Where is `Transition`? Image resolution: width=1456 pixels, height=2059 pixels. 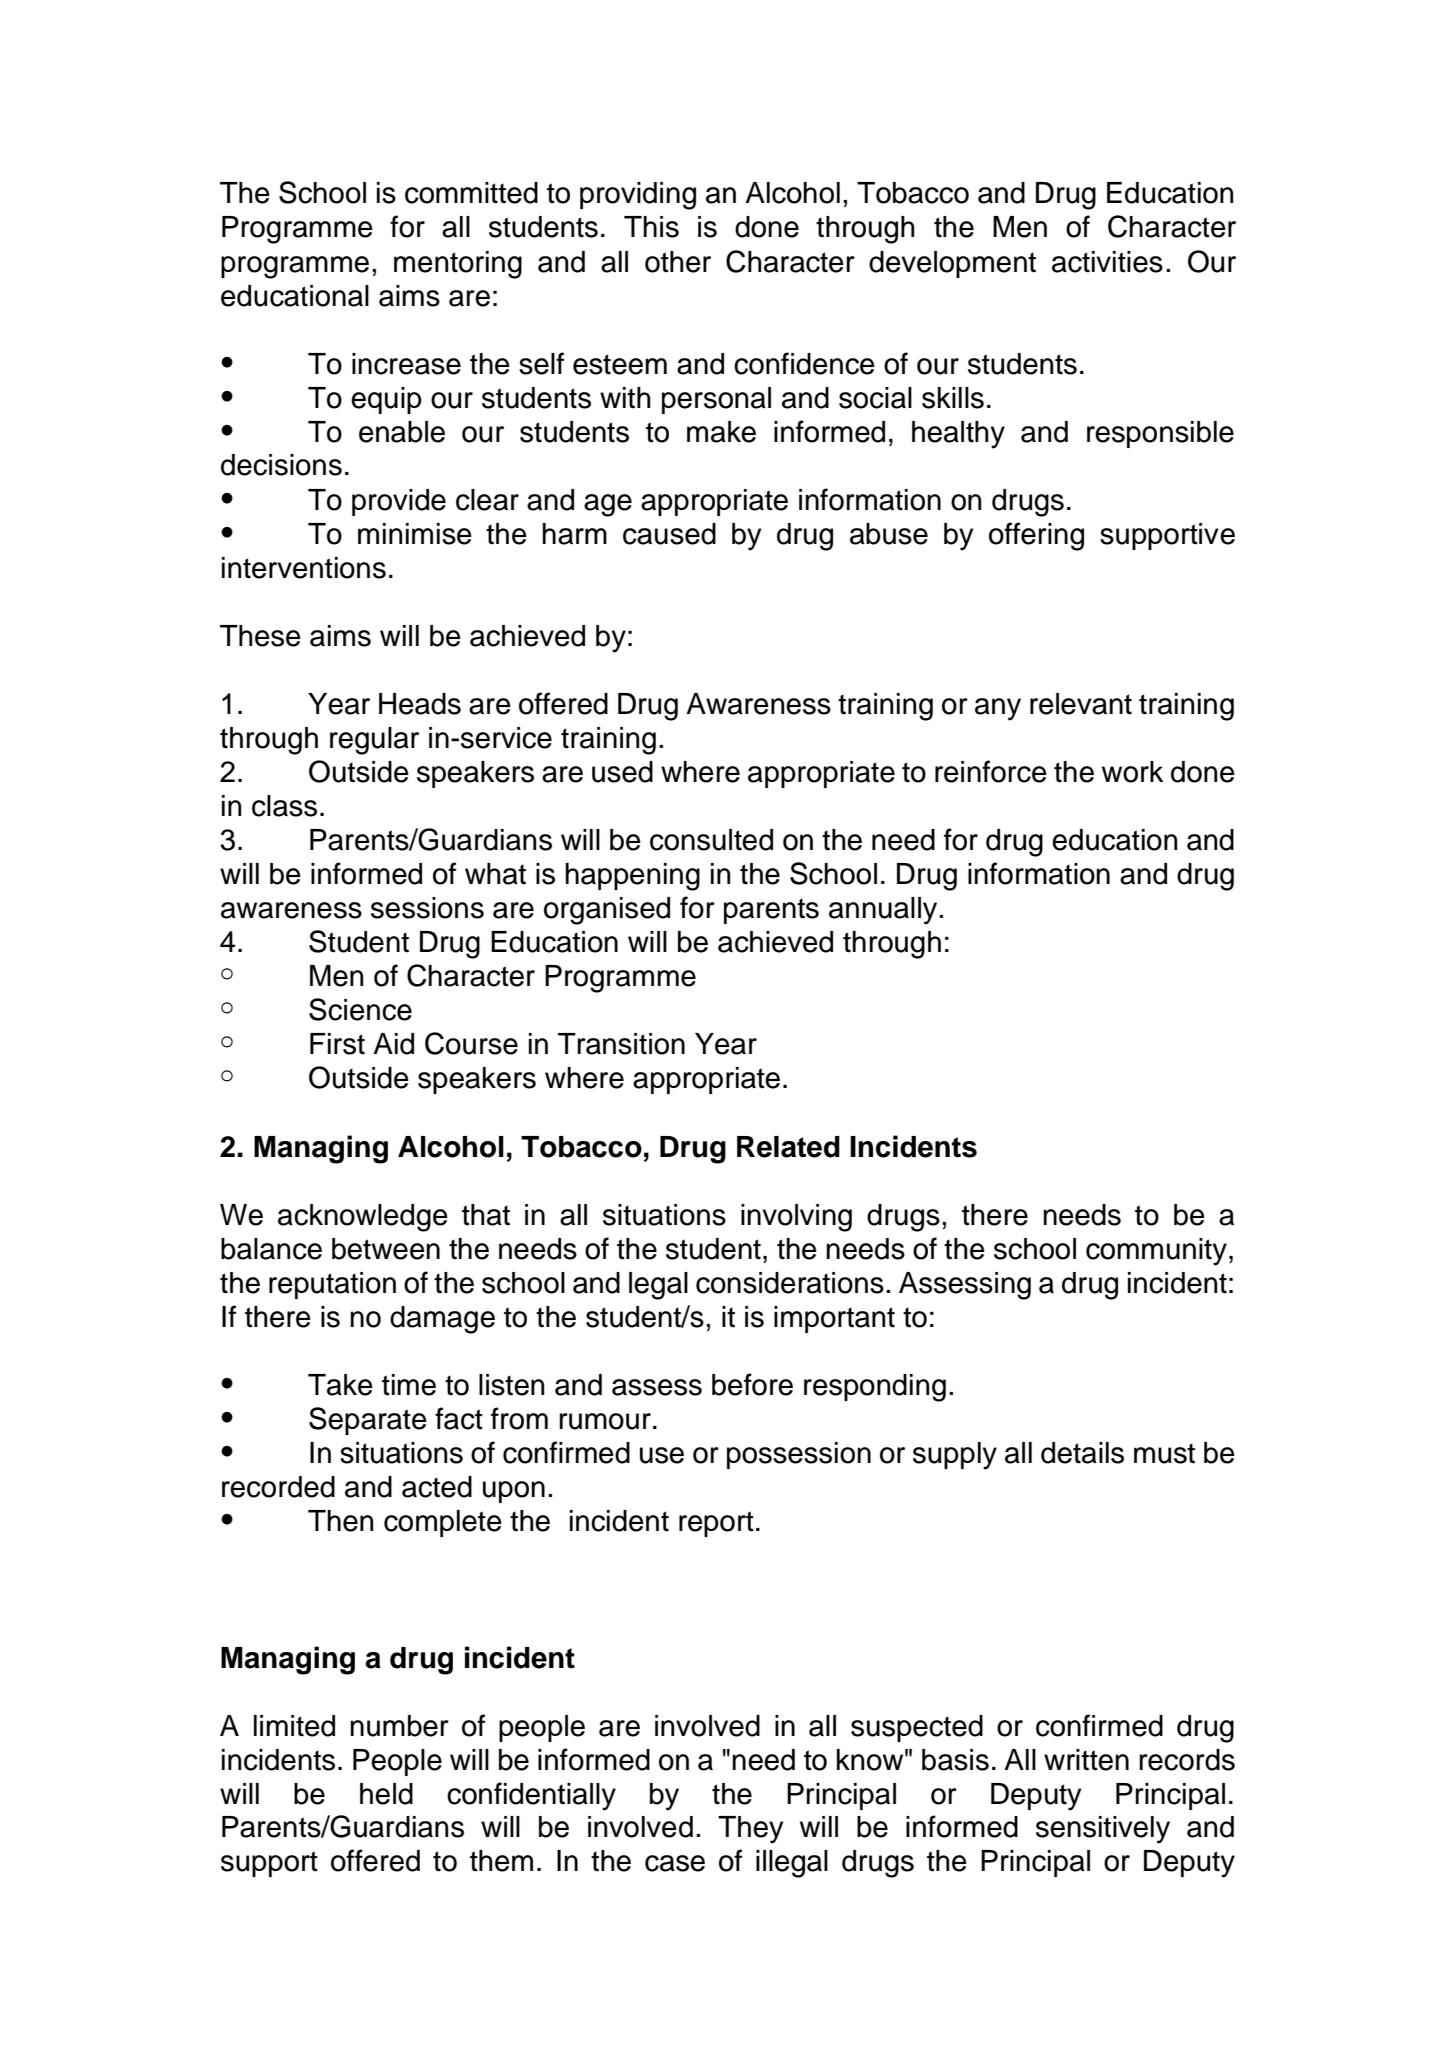 Transition is located at coordinates (621, 1044).
